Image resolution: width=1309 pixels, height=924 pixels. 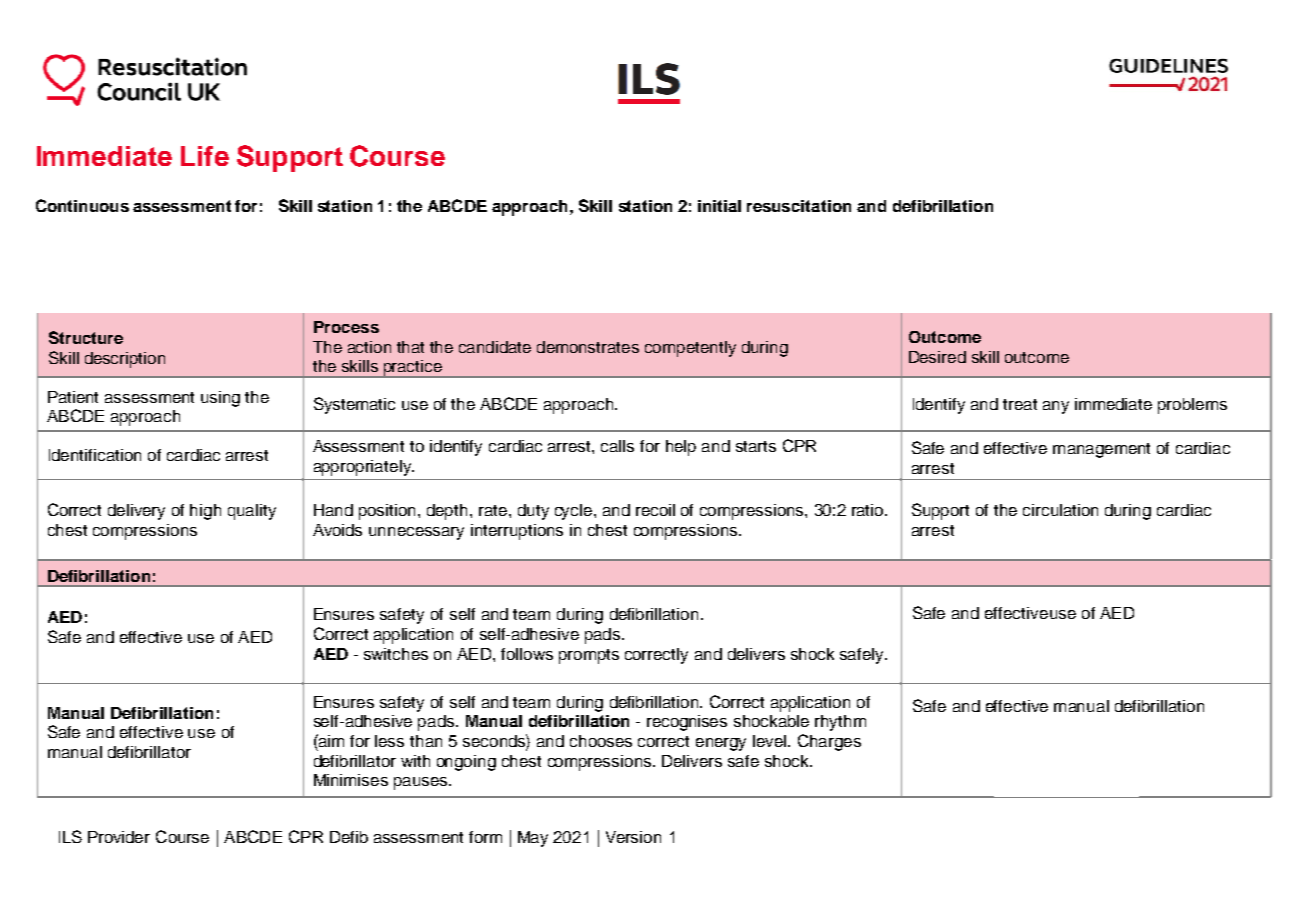 What do you see at coordinates (840, 723) in the screenshot?
I see `rhythm` at bounding box center [840, 723].
